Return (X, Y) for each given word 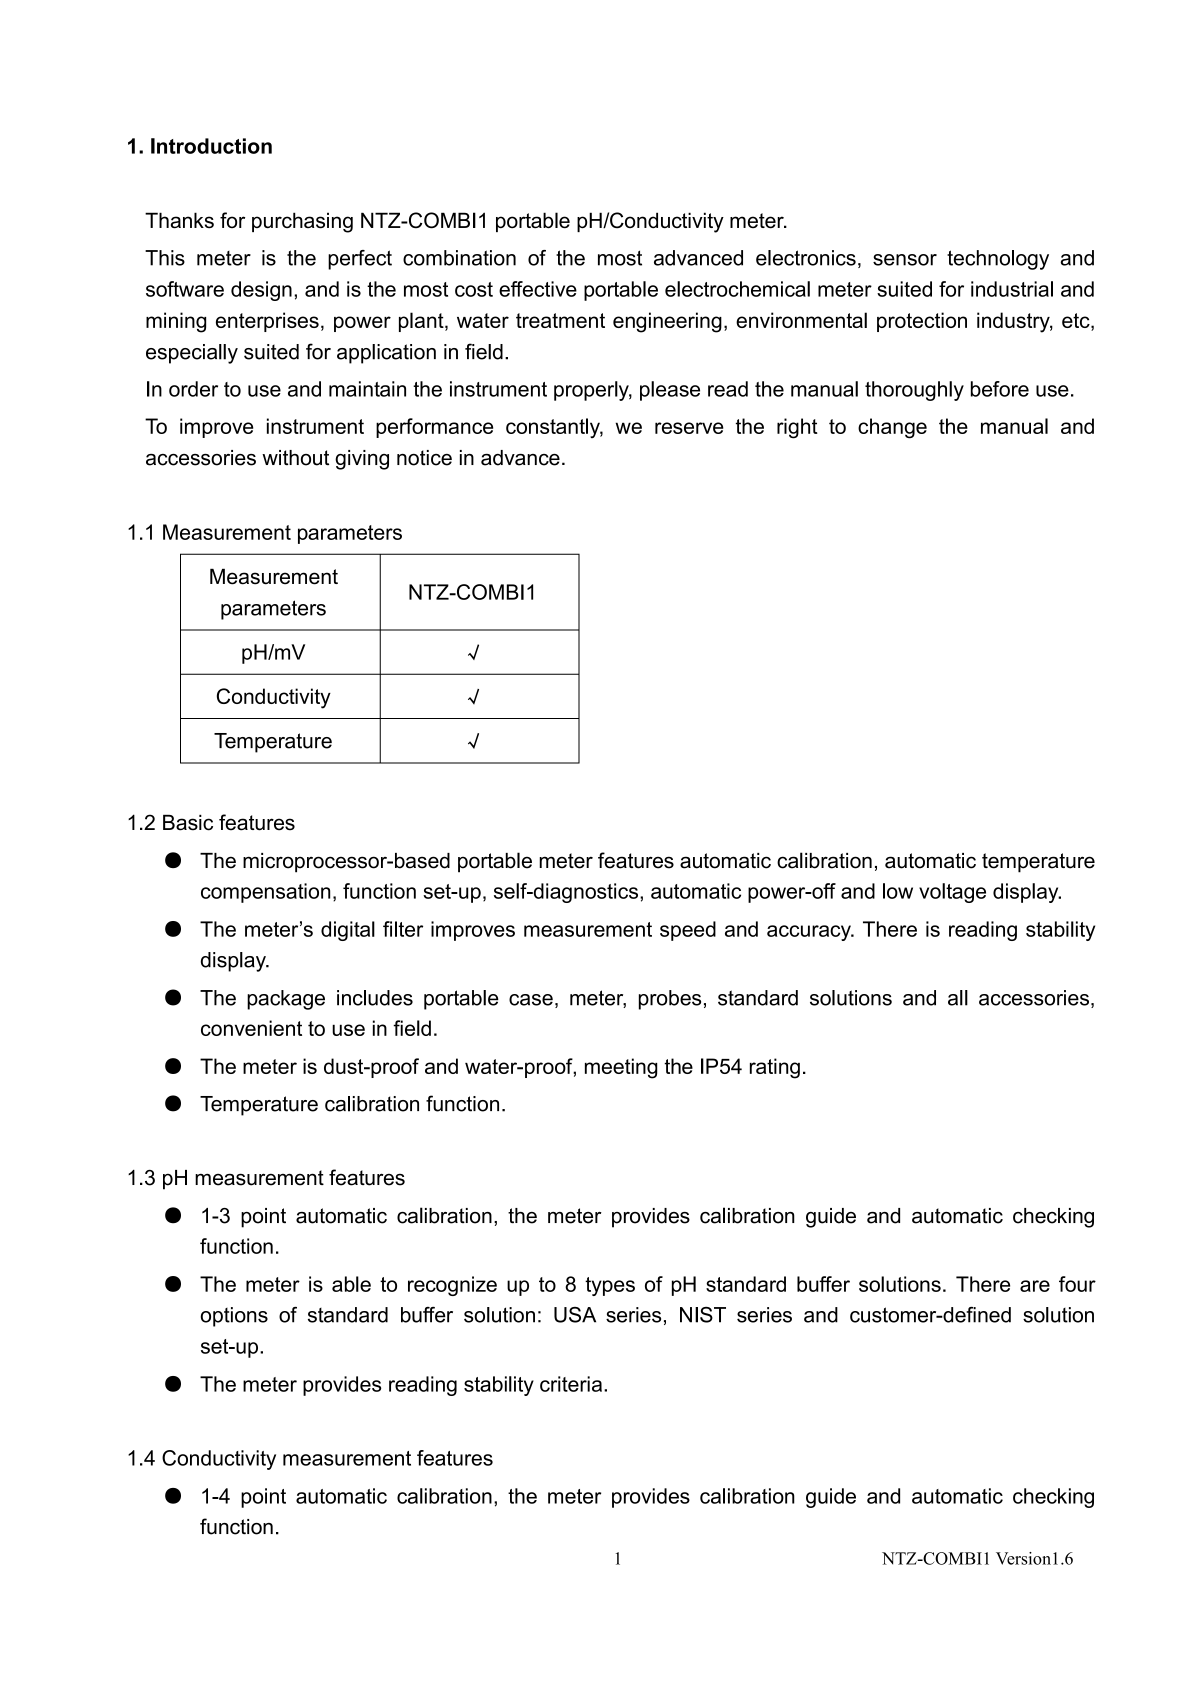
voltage (952, 893)
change (892, 428)
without (295, 458)
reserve (689, 428)
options (234, 1317)
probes (670, 1000)
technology (998, 260)
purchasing (302, 222)
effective (538, 289)
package (286, 1000)
